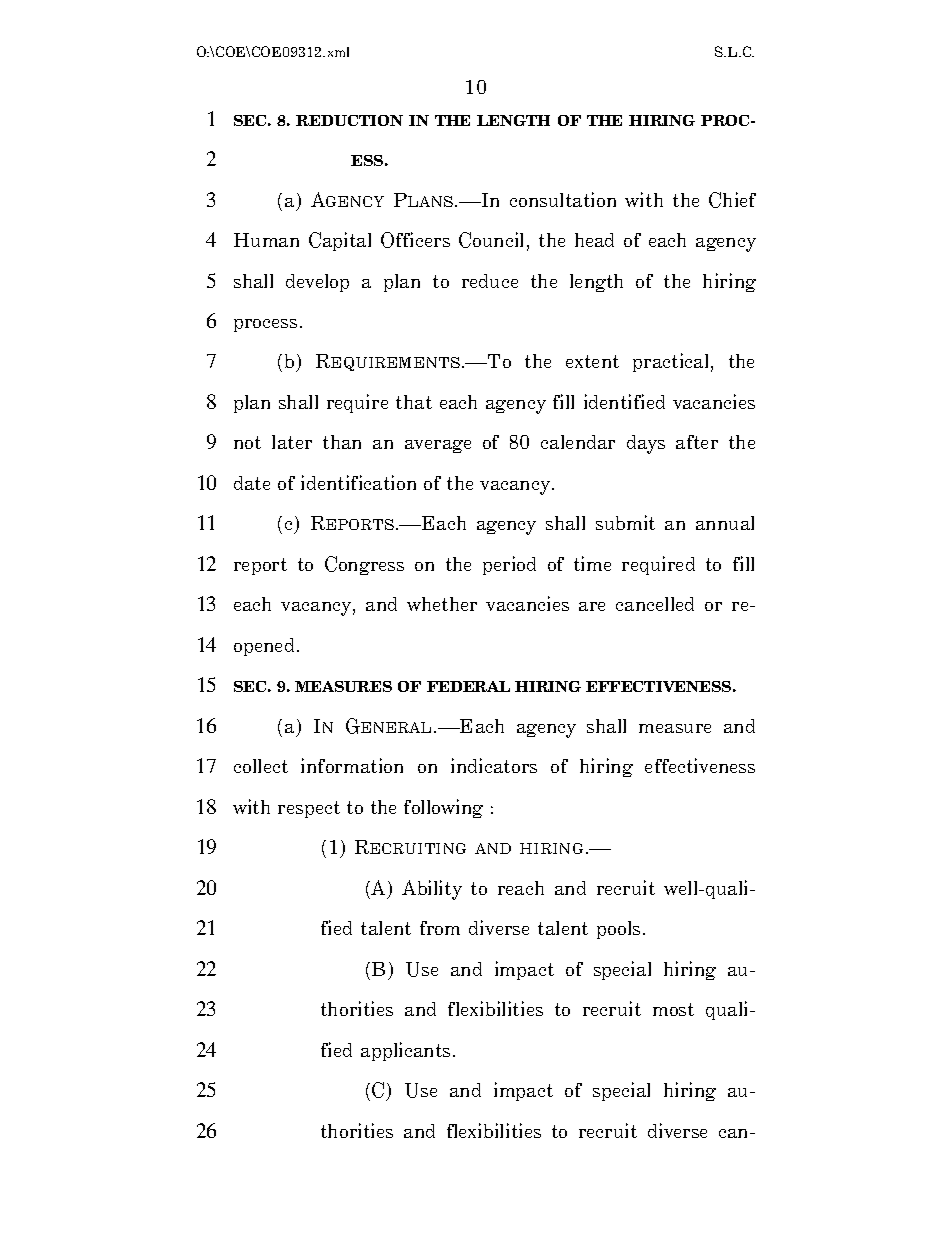 The width and height of the screenshot is (952, 1233). What do you see at coordinates (292, 442) in the screenshot?
I see `later` at bounding box center [292, 442].
